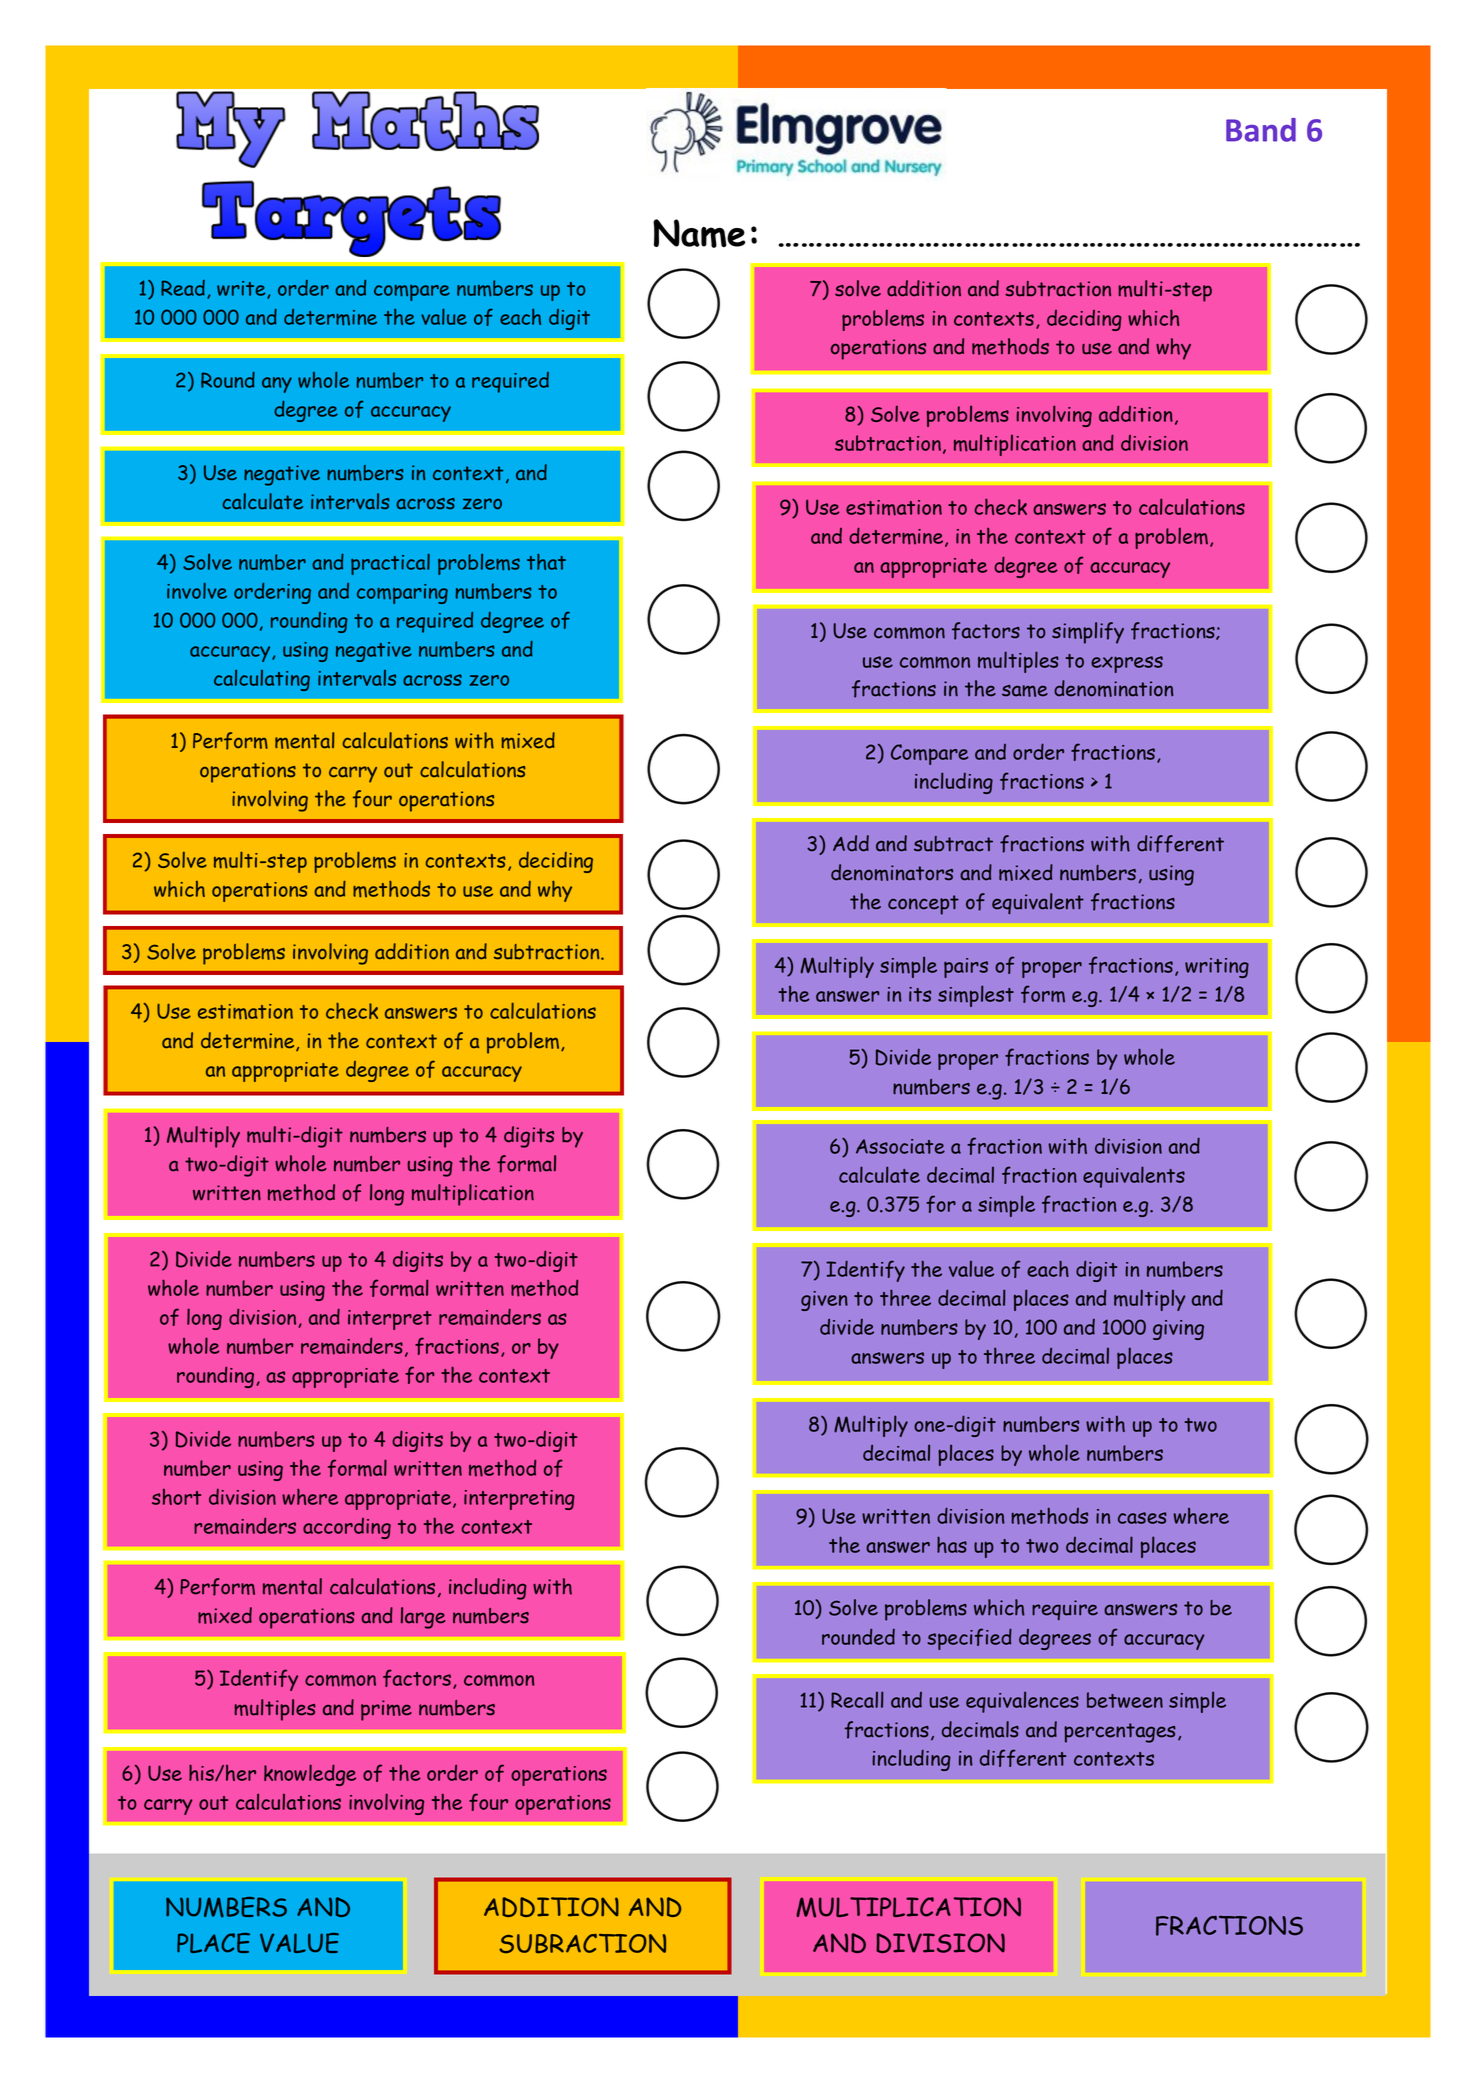 The height and width of the document is (2084, 1474). Describe the element at coordinates (390, 564) in the document. I see `practical` at that location.
